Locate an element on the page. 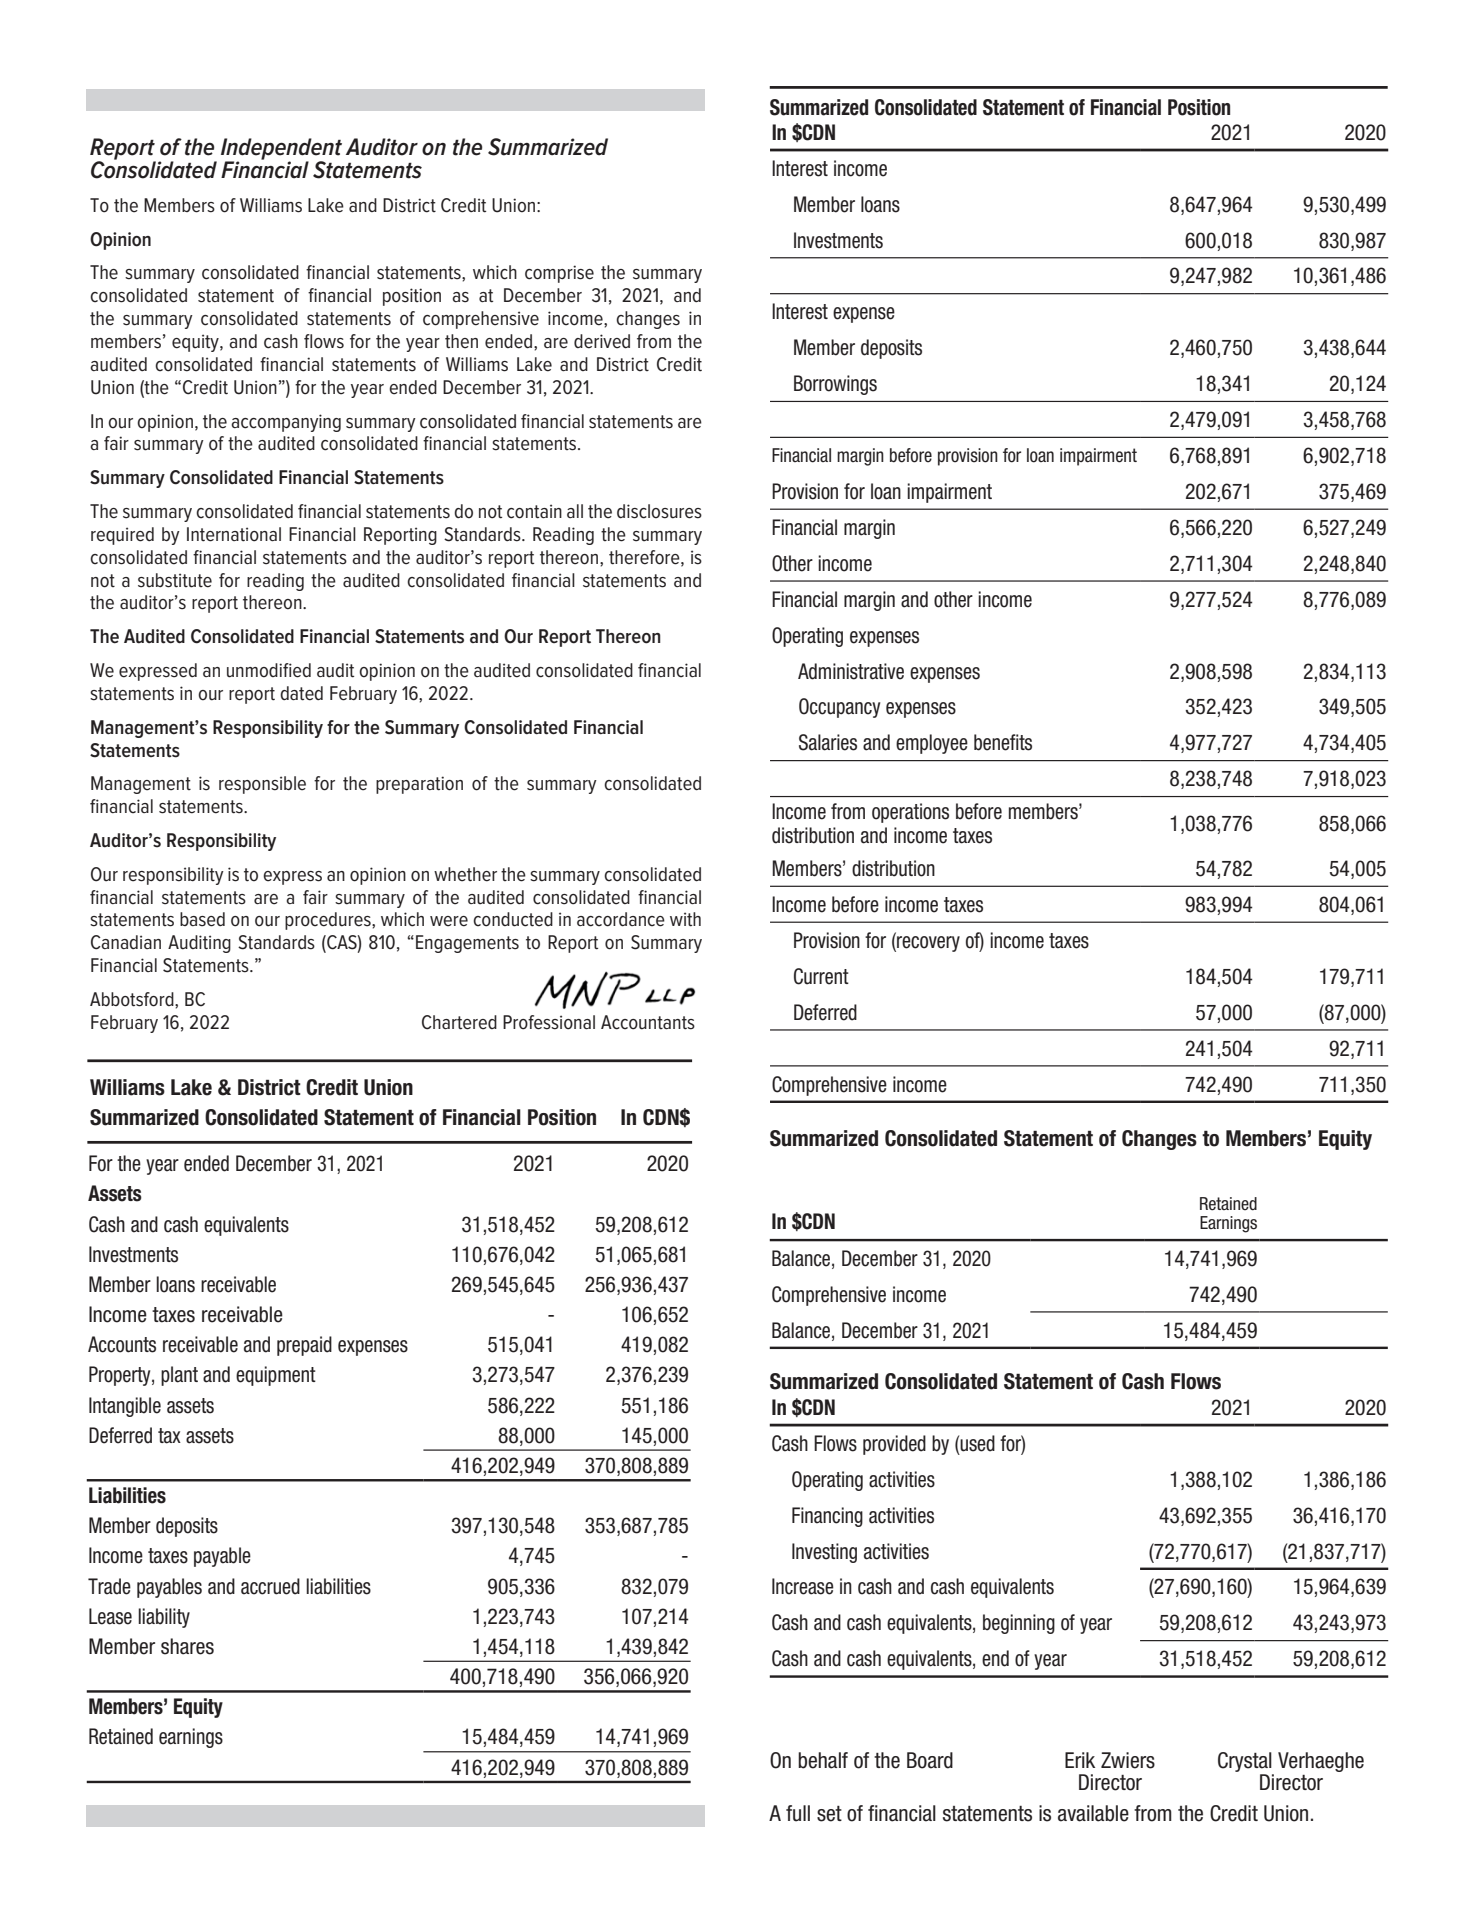  unmodified is located at coordinates (269, 670).
